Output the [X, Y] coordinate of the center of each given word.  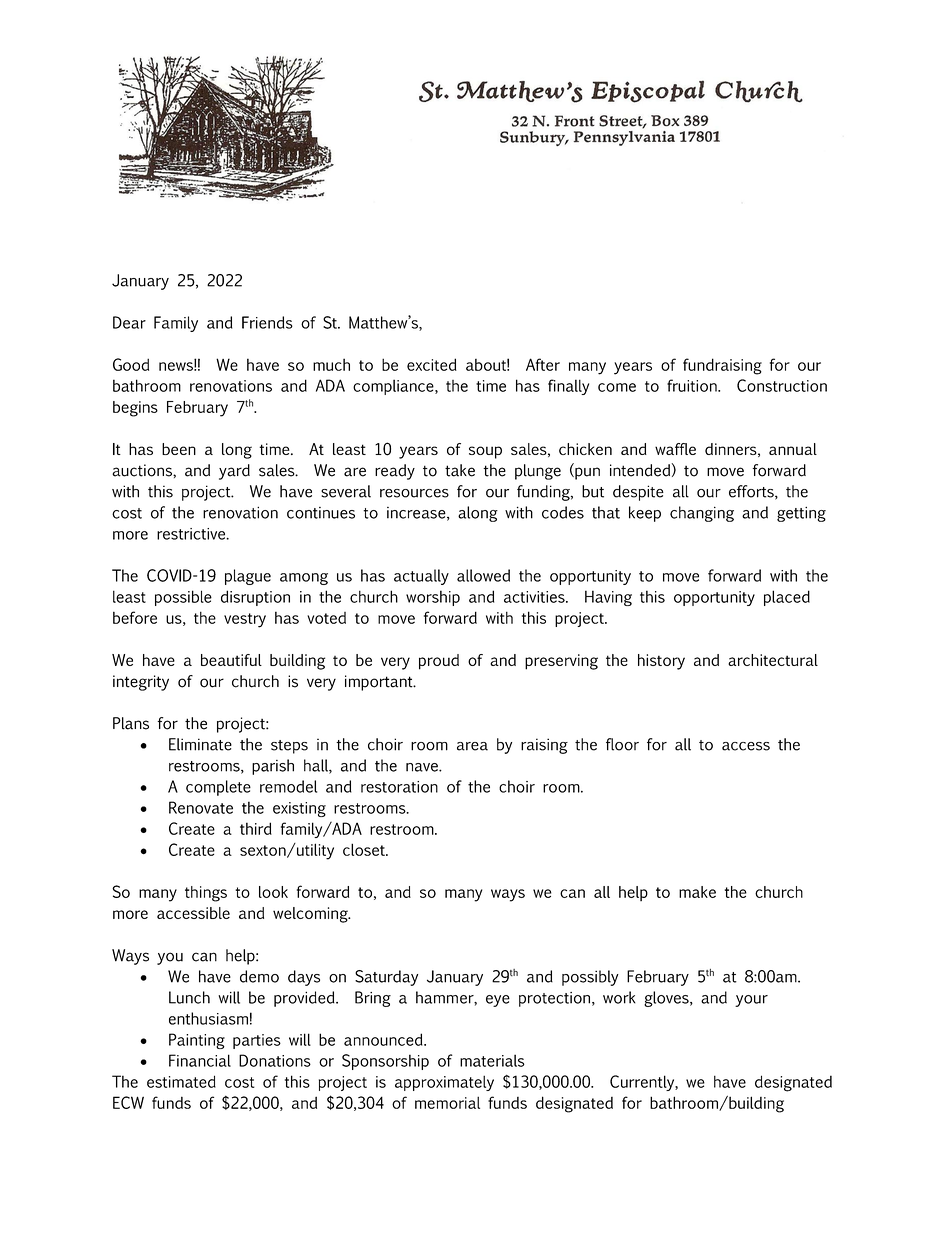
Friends [267, 322]
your [751, 1001]
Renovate [201, 807]
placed [787, 598]
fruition [693, 385]
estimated [181, 1081]
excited [432, 364]
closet [365, 849]
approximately [444, 1083]
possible [183, 598]
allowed [483, 575]
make [697, 892]
